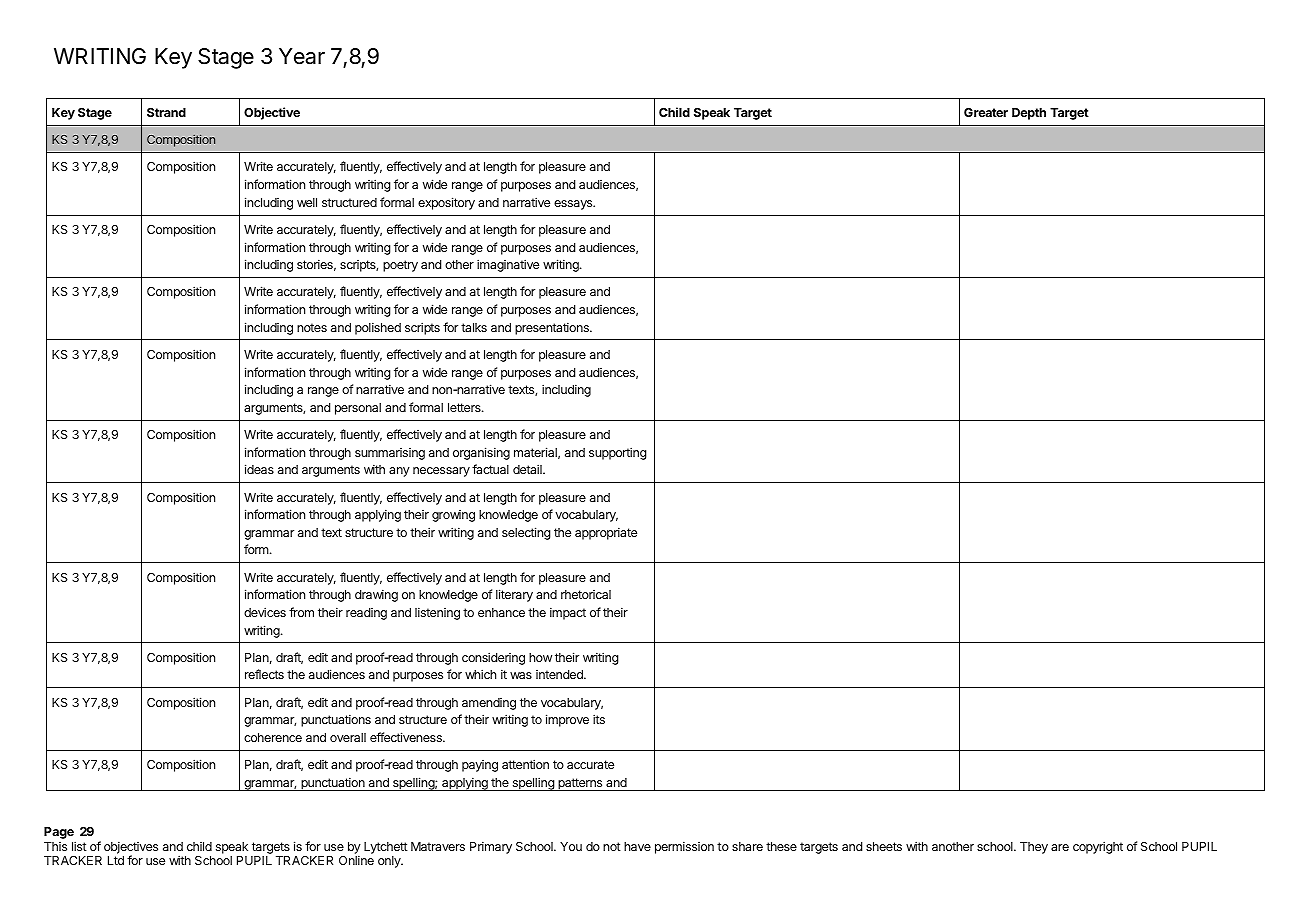 This screenshot has width=1308, height=924. I want to click on Greater, so click(986, 112).
